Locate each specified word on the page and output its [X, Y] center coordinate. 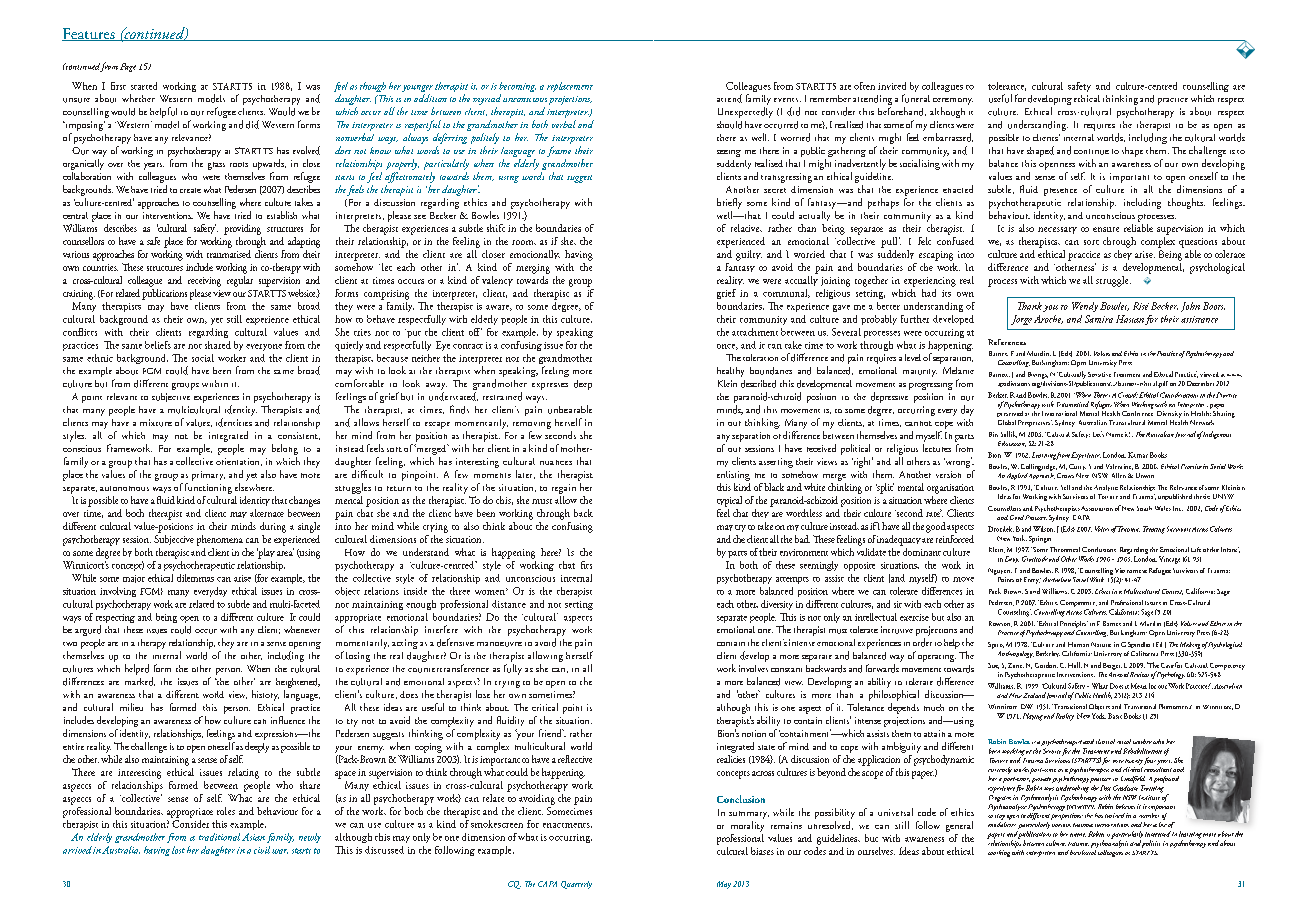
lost [178, 850]
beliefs [158, 345]
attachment [755, 332]
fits [586, 565]
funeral [916, 98]
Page [128, 67]
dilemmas [195, 578]
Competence [1078, 605]
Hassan [1130, 319]
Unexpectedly [745, 112]
